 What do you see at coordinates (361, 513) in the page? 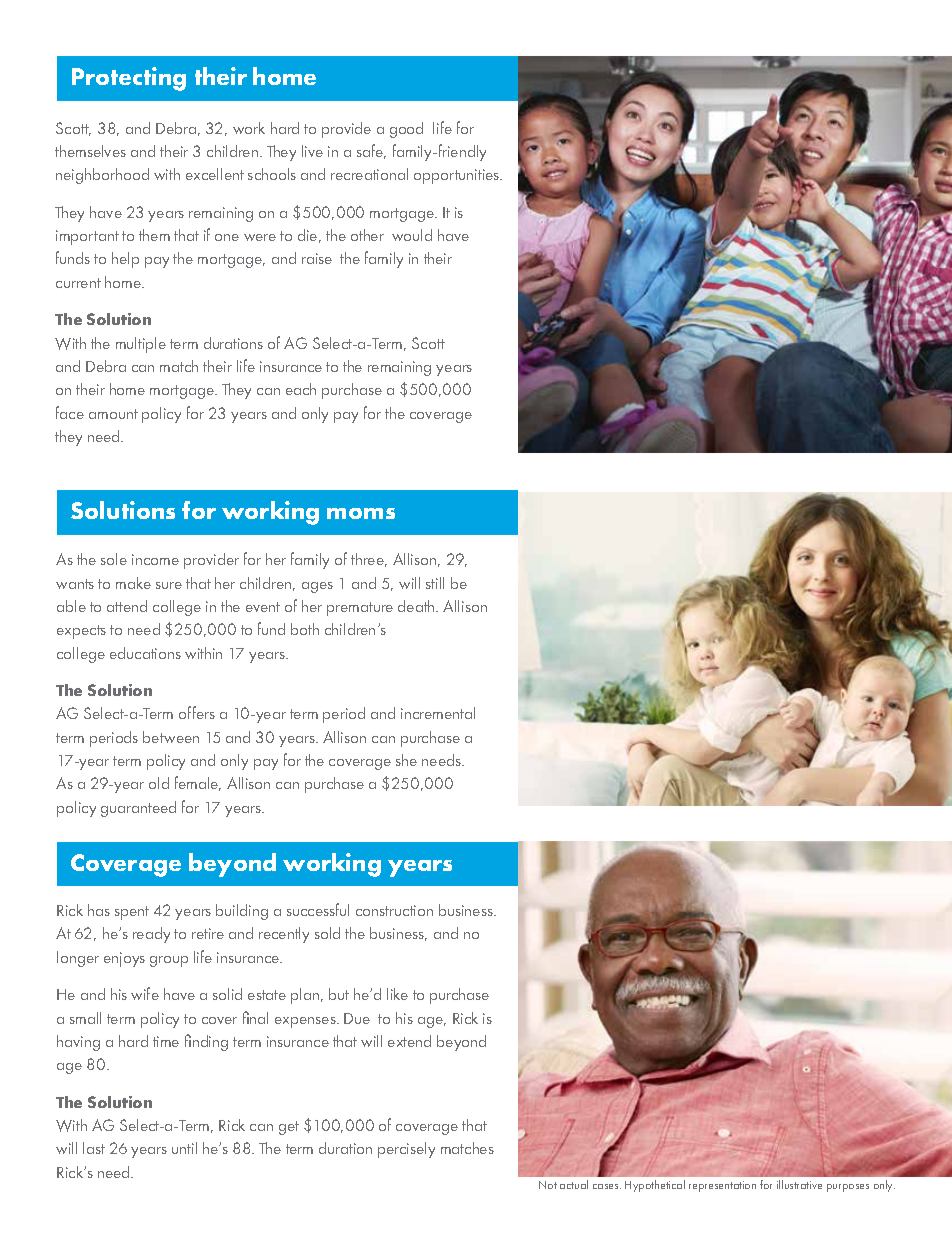
I see `moms` at bounding box center [361, 513].
